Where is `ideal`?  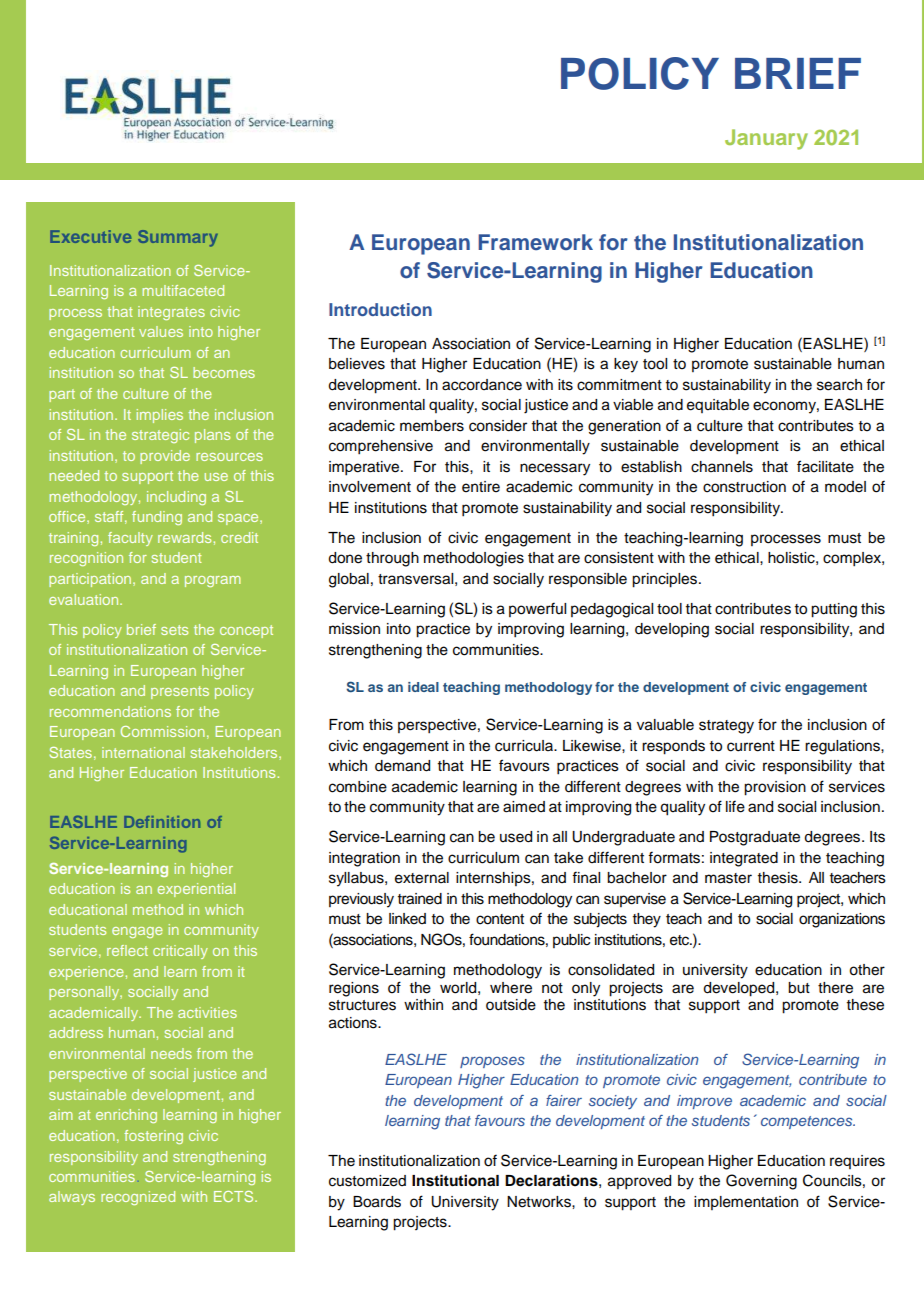 ideal is located at coordinates (423, 687).
